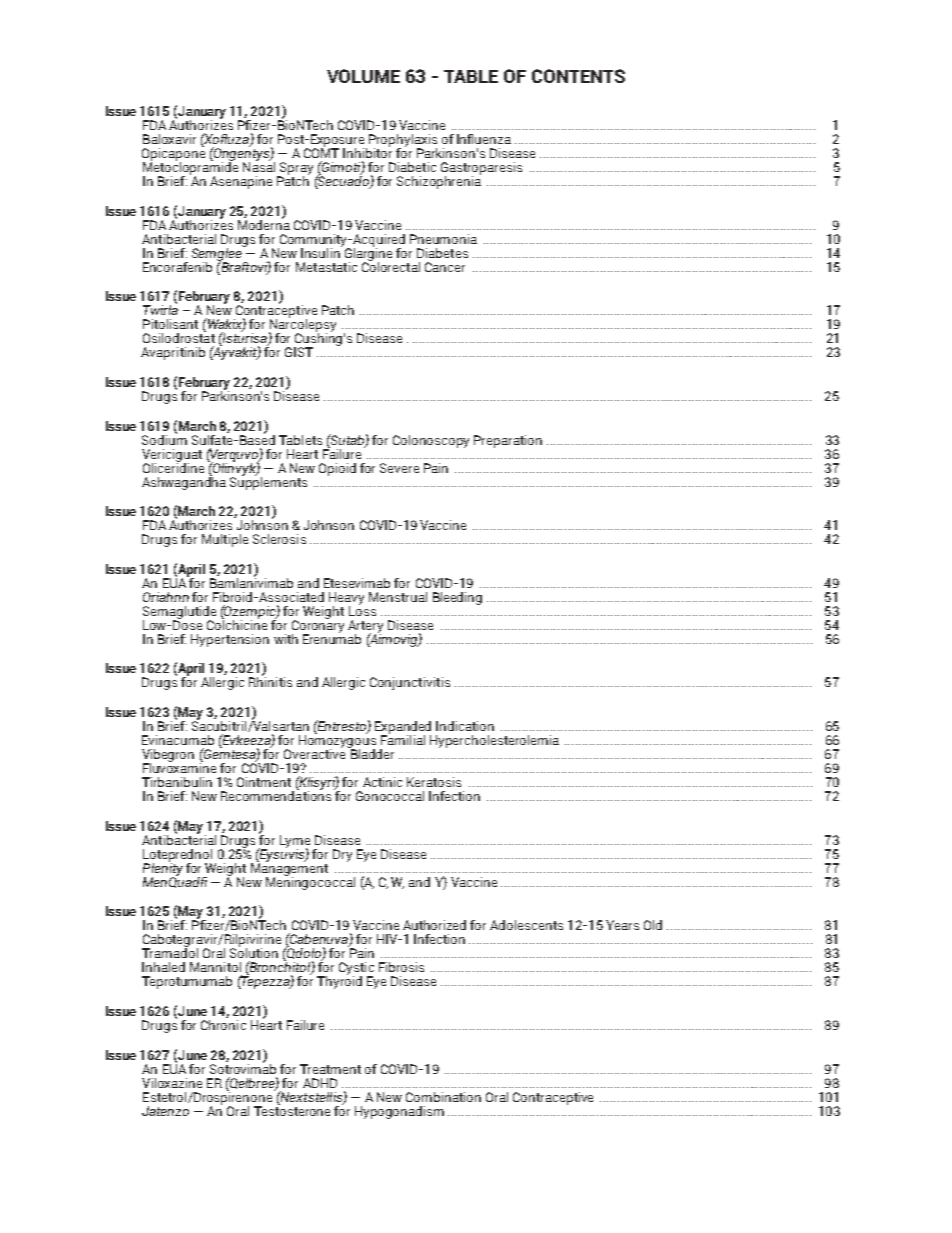 The height and width of the image is (1233, 952). What do you see at coordinates (190, 168) in the image?
I see `Metoclopramide` at bounding box center [190, 168].
